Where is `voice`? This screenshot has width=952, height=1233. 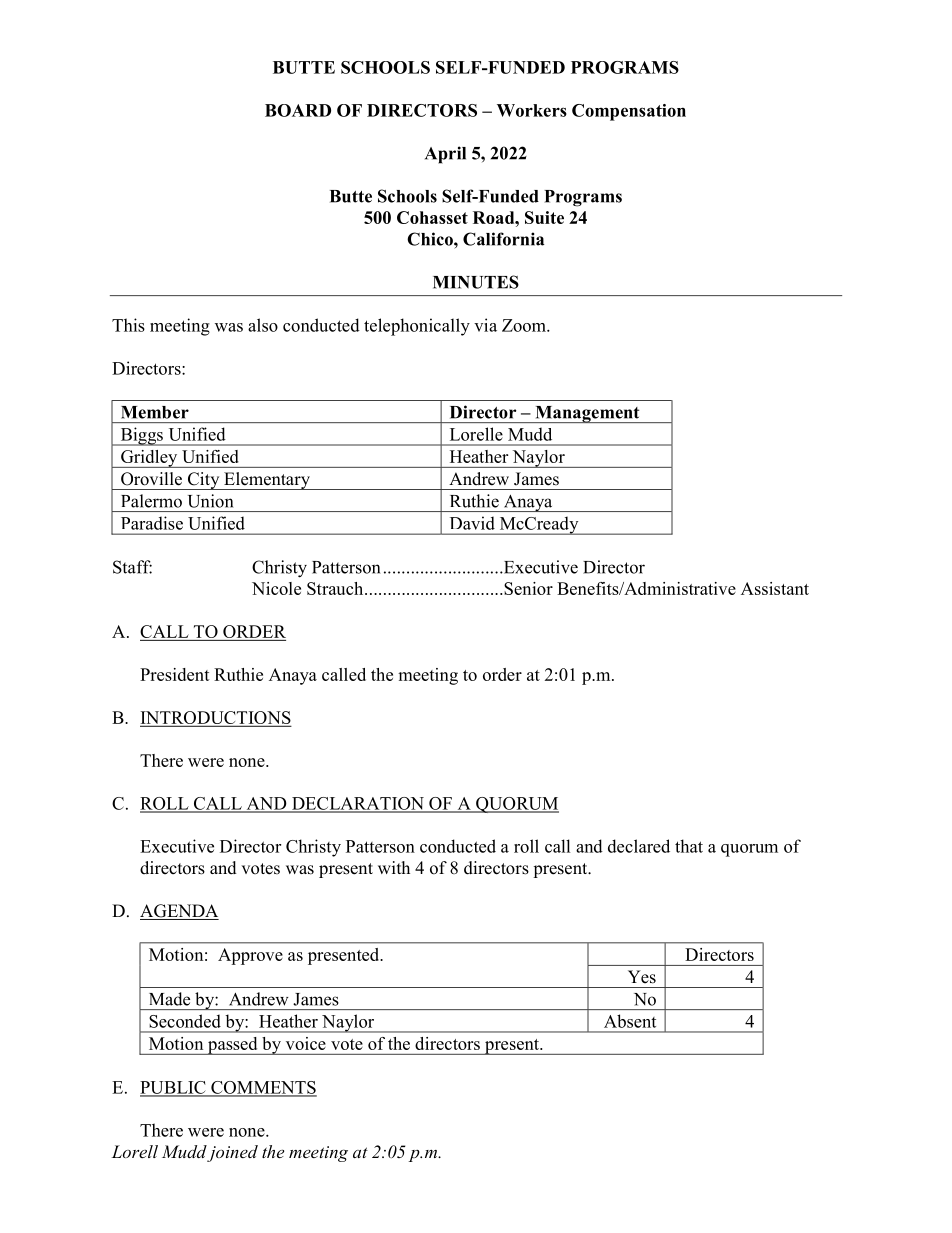
voice is located at coordinates (306, 1043).
